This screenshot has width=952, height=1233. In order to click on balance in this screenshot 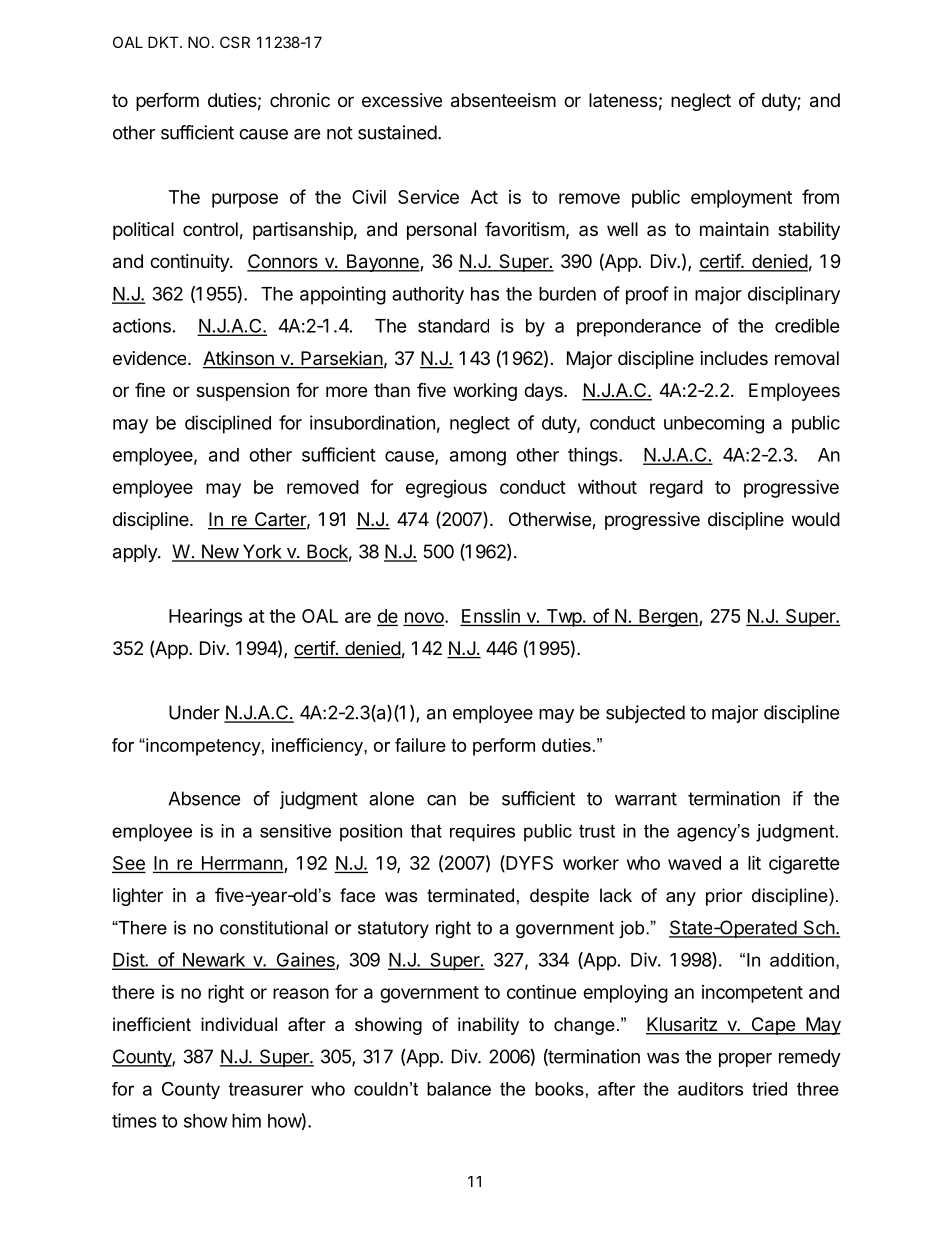, I will do `click(459, 1089)`.
